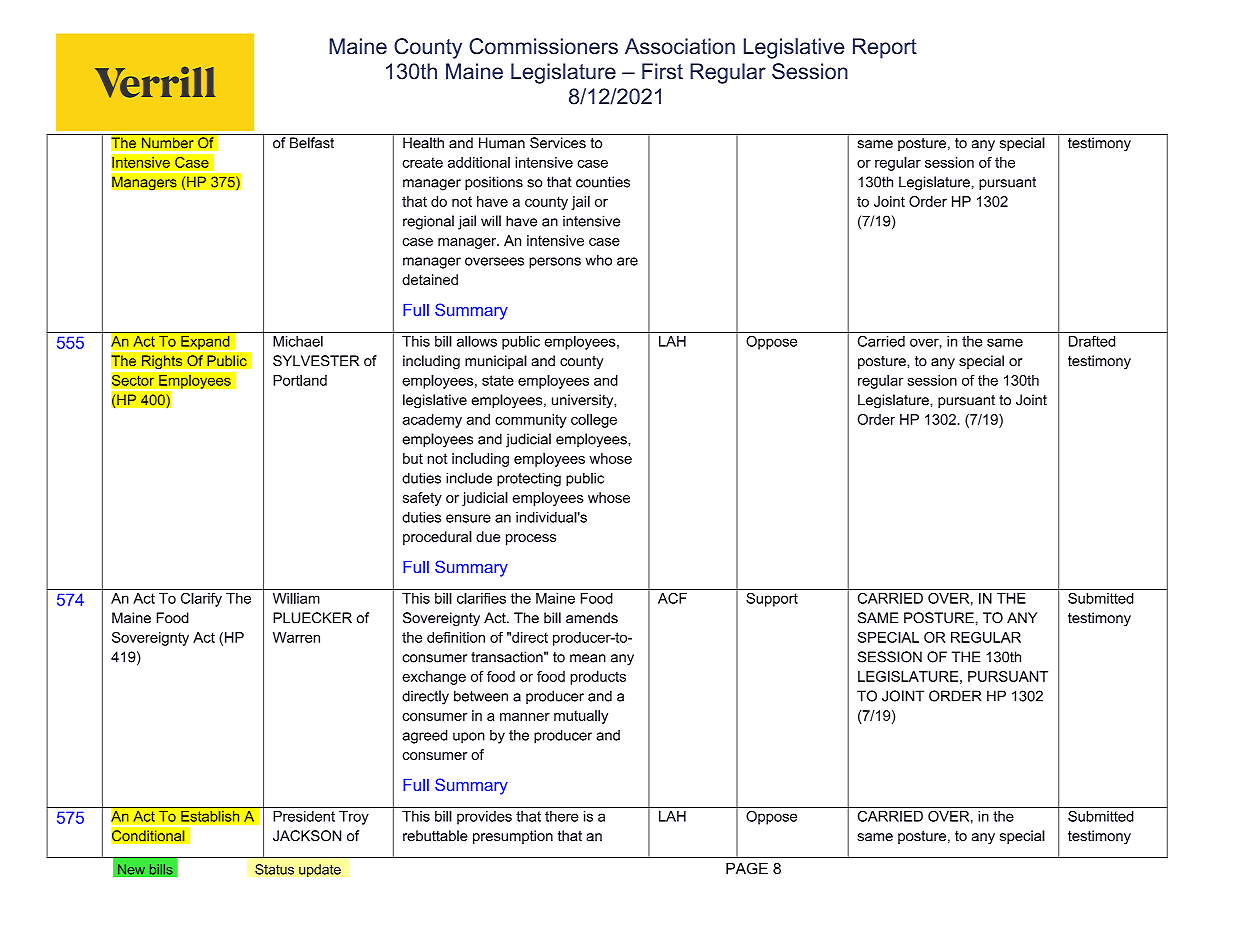  I want to click on Michael, so click(298, 341).
